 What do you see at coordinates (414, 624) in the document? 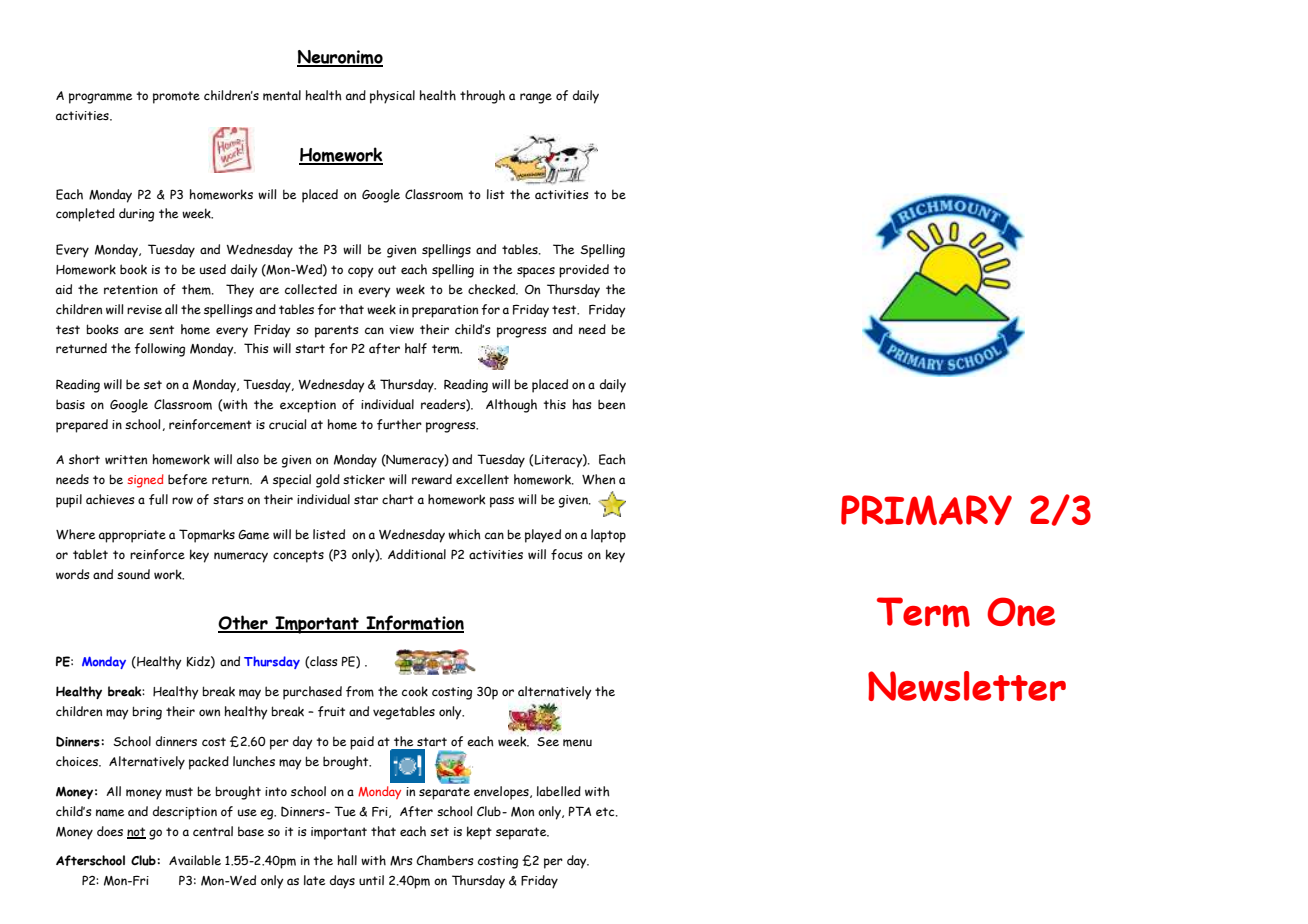
I see `Information` at bounding box center [414, 624].
